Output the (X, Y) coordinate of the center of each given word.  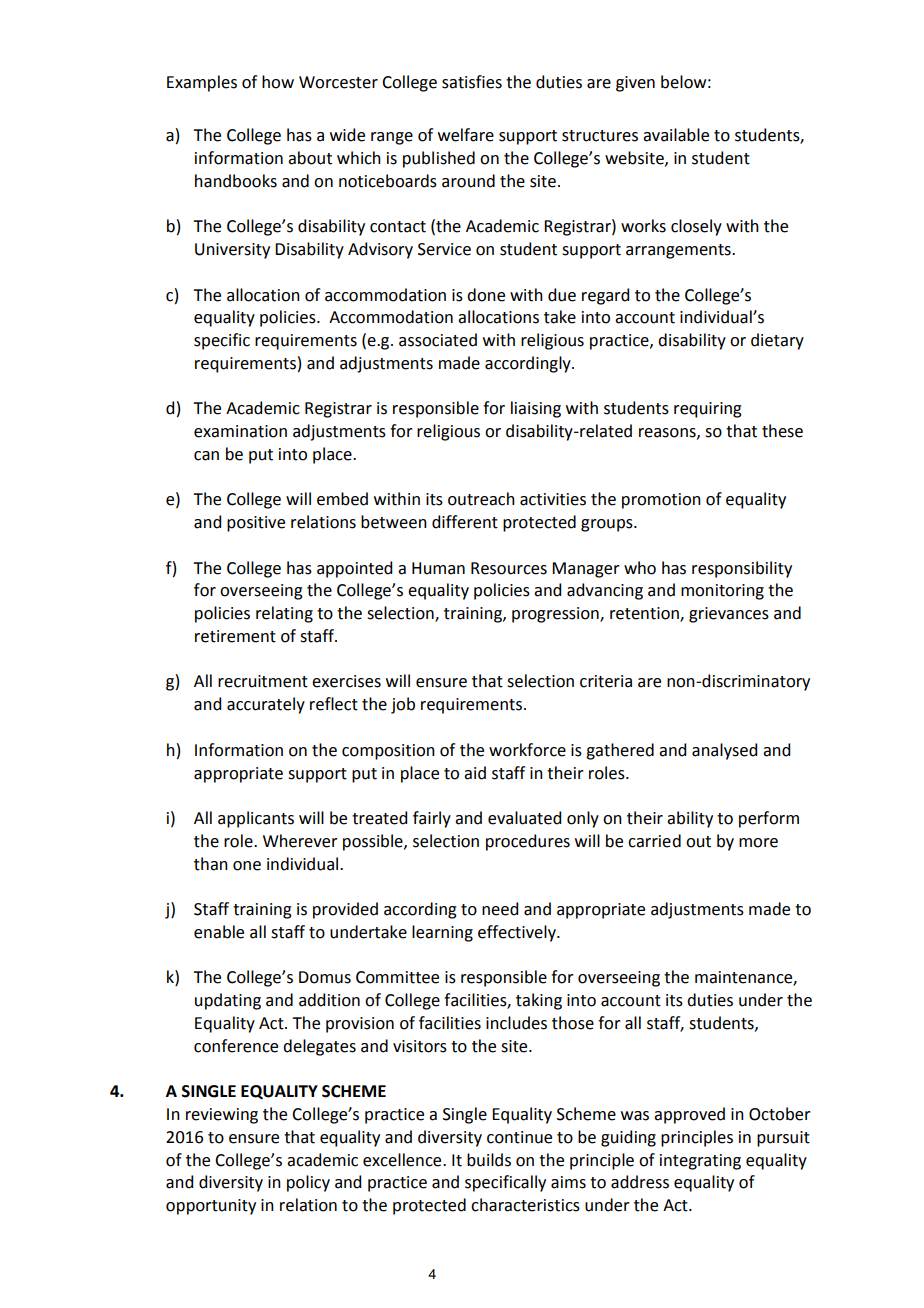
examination (240, 431)
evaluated (524, 818)
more (758, 843)
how (278, 82)
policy (308, 1183)
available (676, 135)
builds (489, 1160)
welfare (466, 135)
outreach (481, 499)
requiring (708, 410)
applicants (256, 819)
